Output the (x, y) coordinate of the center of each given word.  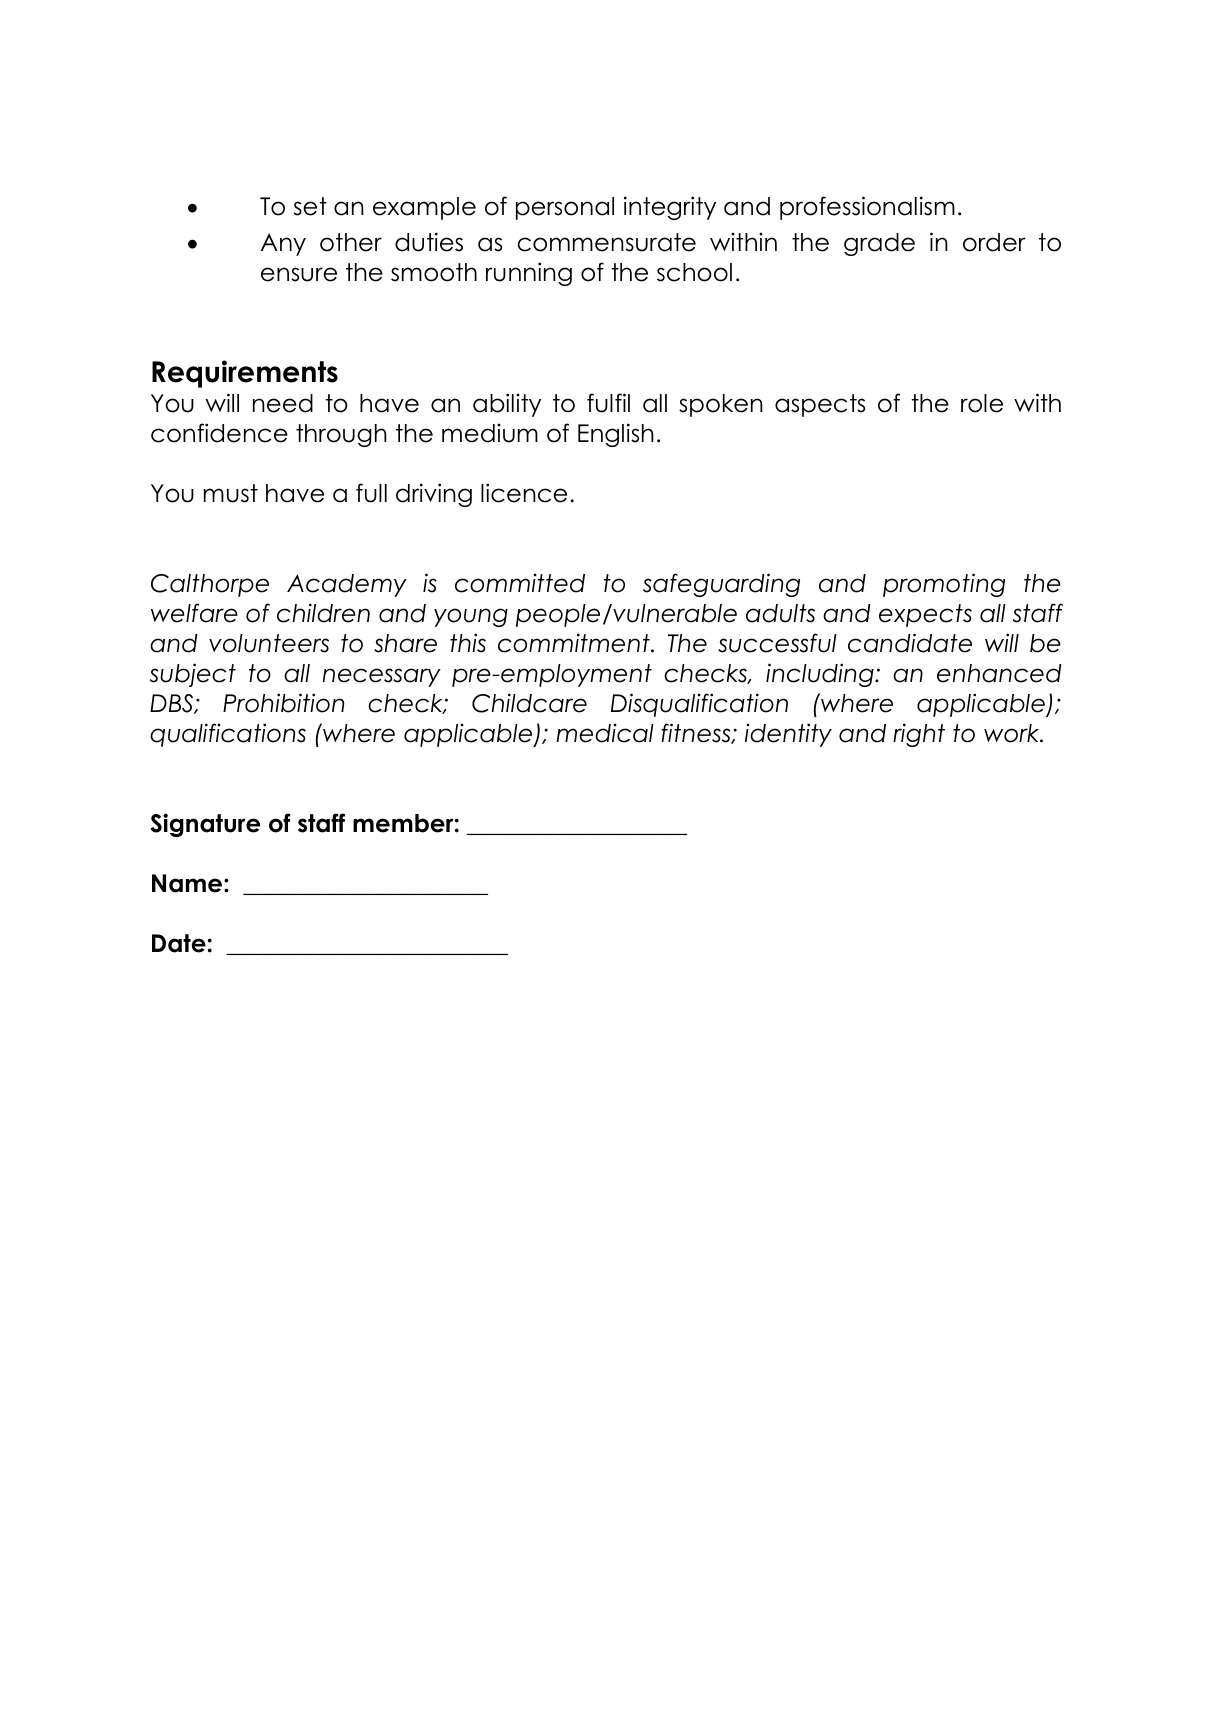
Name (188, 883)
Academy (347, 585)
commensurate (606, 242)
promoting (944, 585)
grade (879, 244)
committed (520, 583)
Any (283, 244)
